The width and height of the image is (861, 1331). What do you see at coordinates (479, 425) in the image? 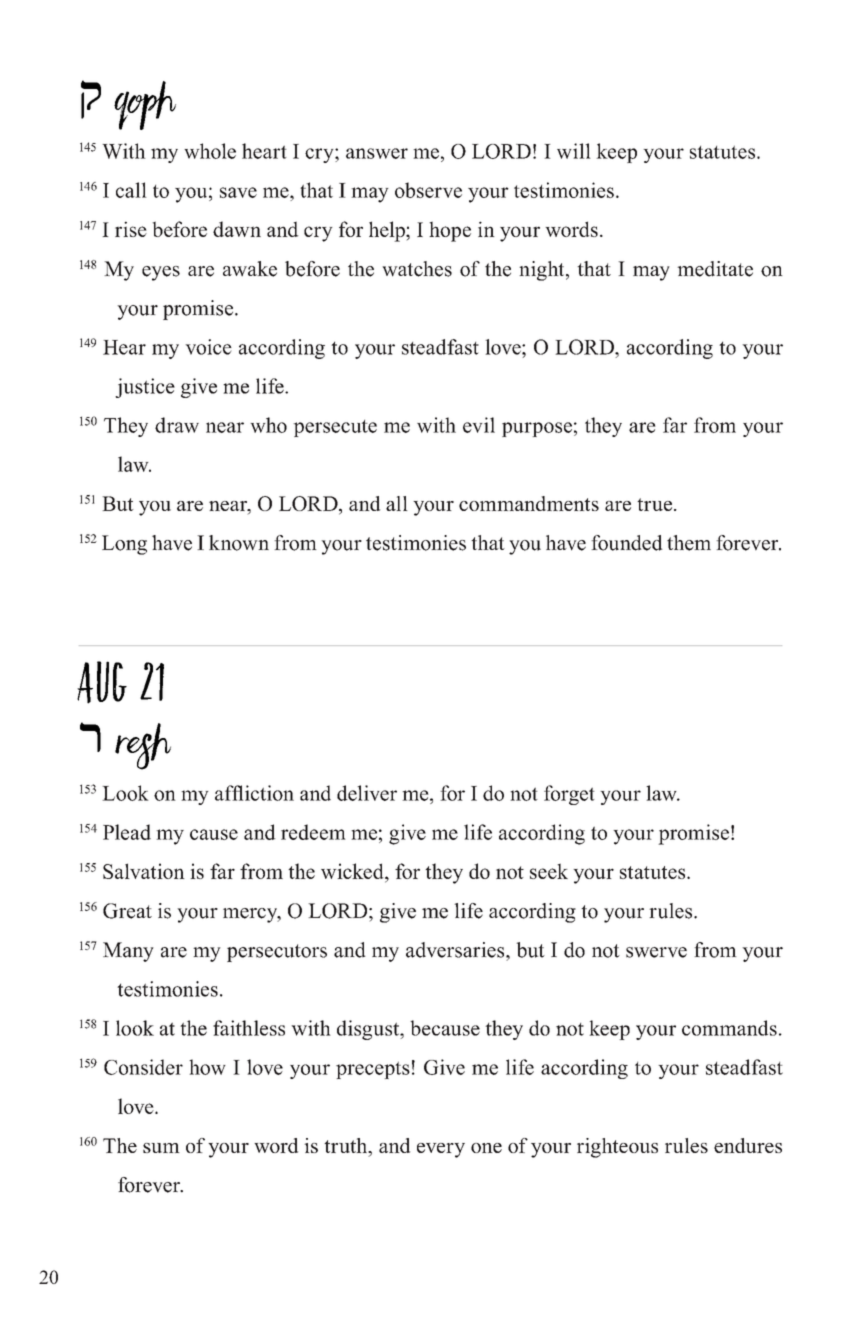
I see `evil` at bounding box center [479, 425].
